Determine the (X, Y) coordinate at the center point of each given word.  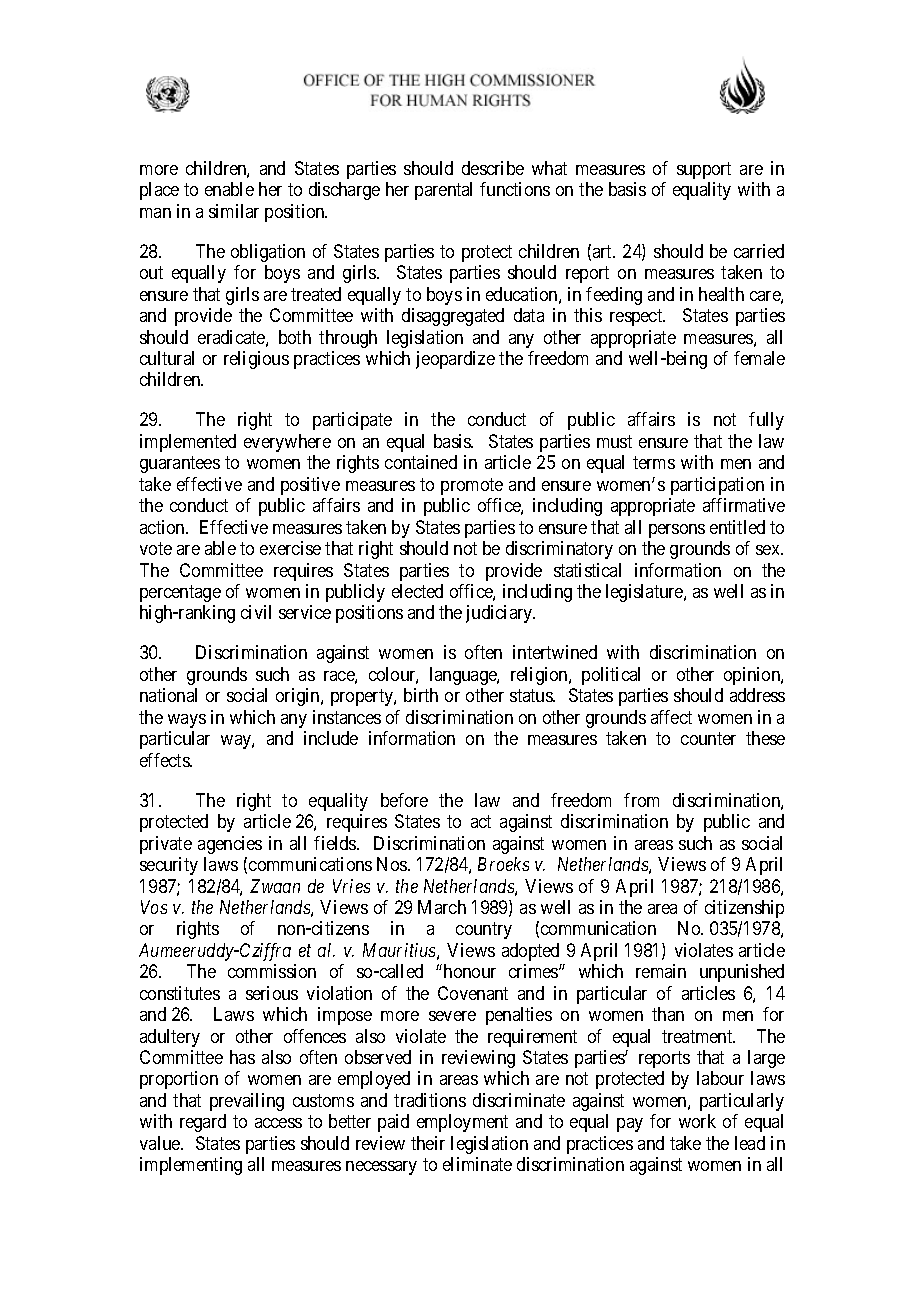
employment (462, 1123)
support (704, 170)
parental (443, 191)
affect (671, 717)
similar (234, 211)
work (697, 1121)
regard (203, 1123)
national (168, 695)
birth (421, 695)
